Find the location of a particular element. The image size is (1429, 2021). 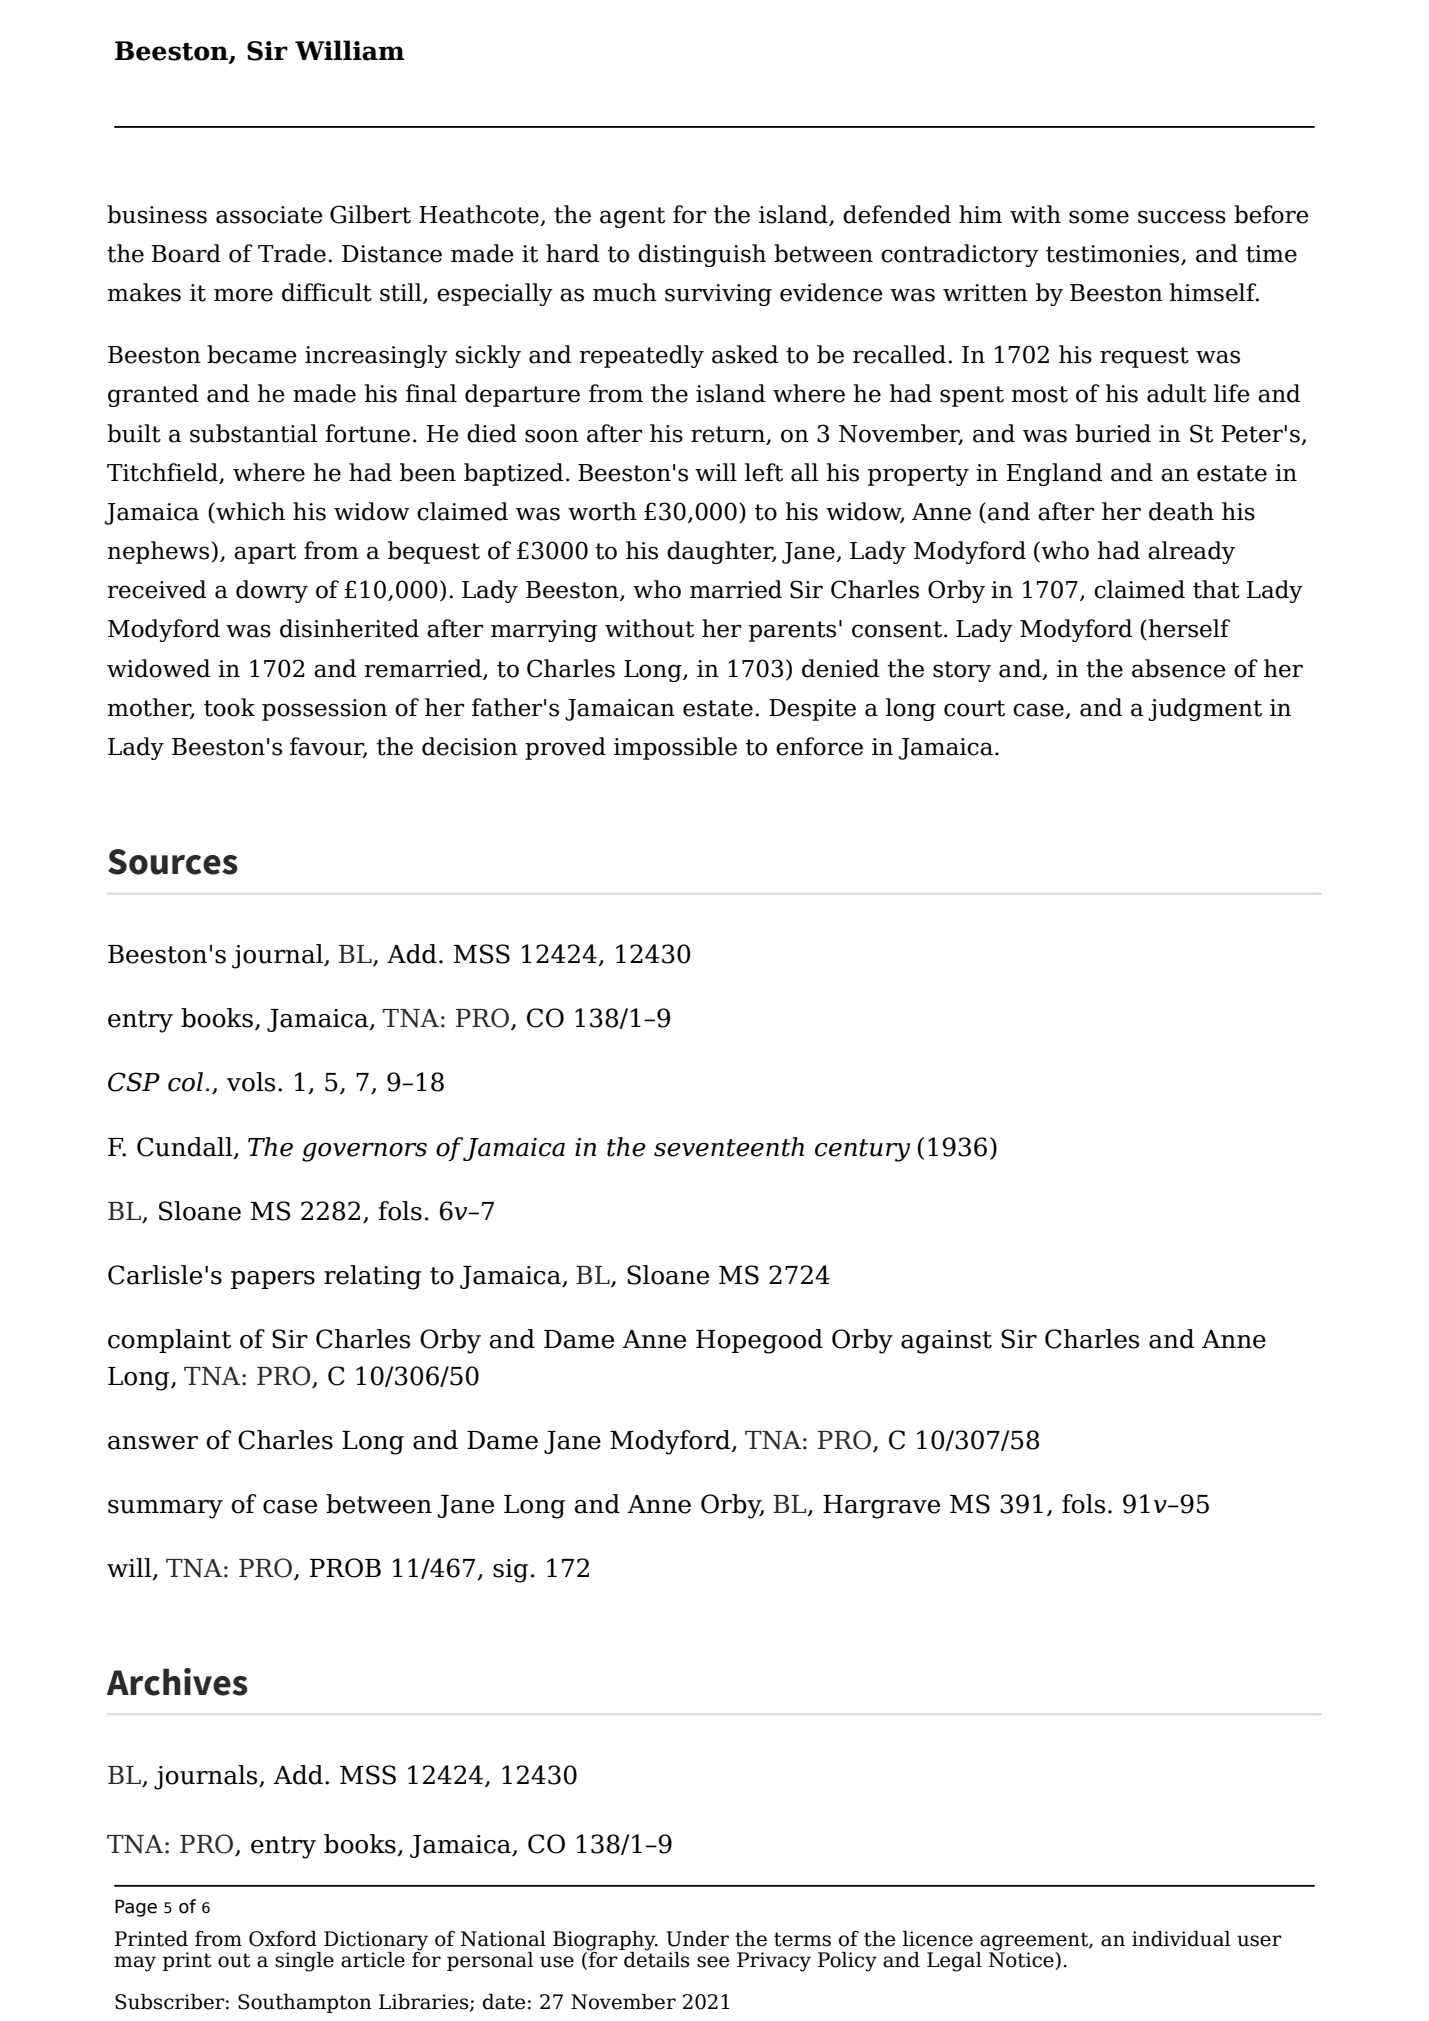

Trade is located at coordinates (292, 253).
